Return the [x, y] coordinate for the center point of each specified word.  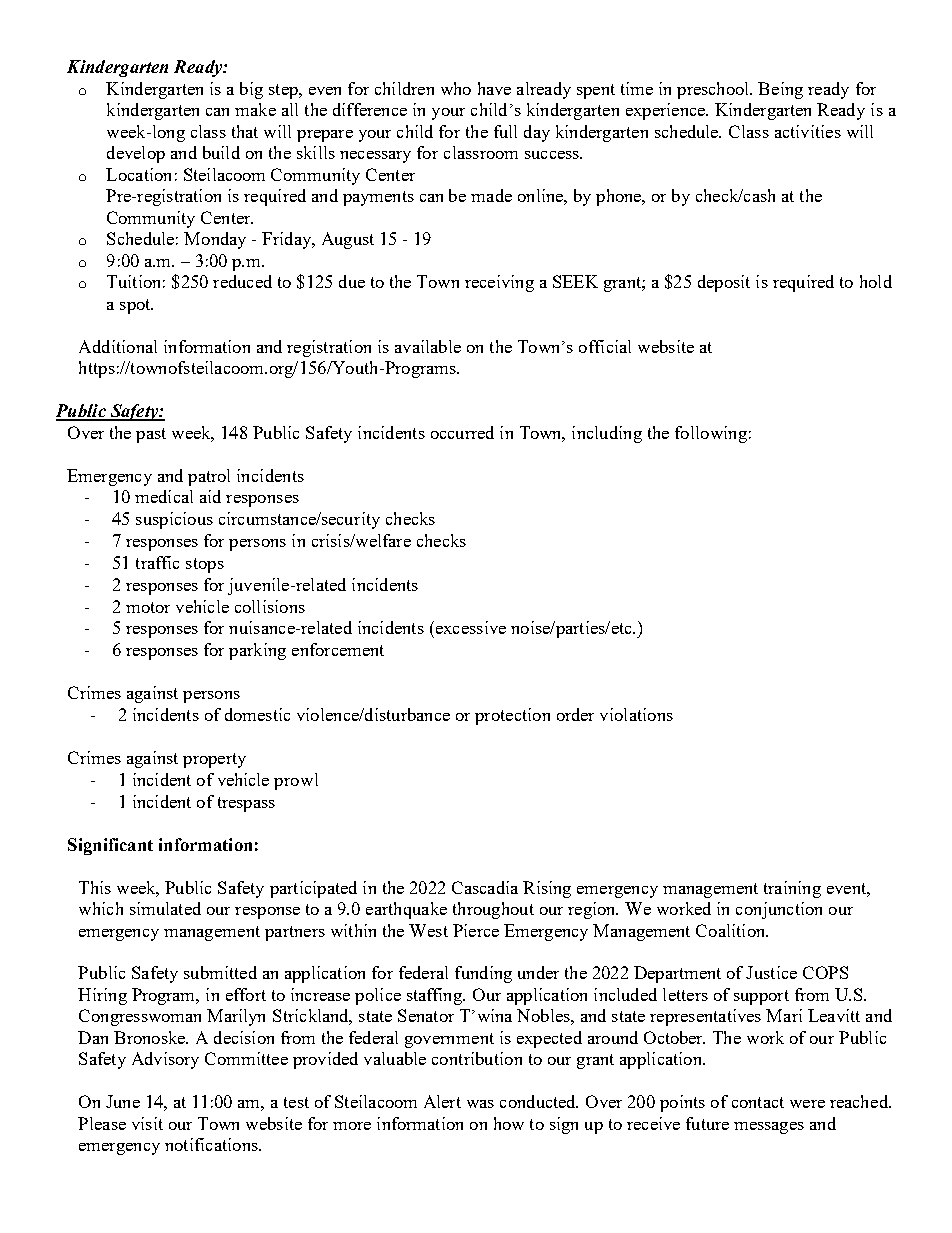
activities [808, 131]
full [505, 131]
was [480, 1104]
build [221, 152]
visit [147, 1123]
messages [769, 1128]
